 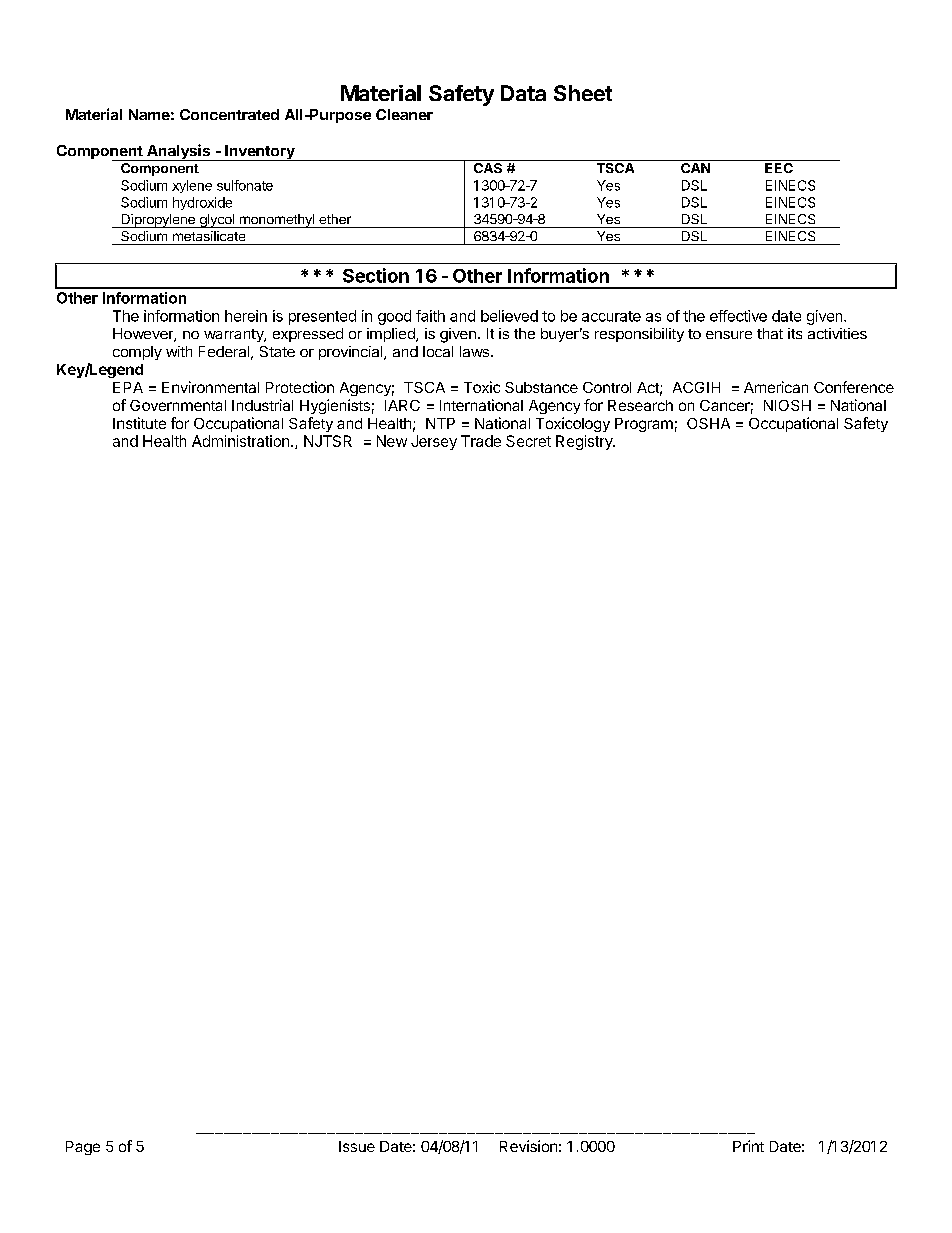 What do you see at coordinates (240, 441) in the screenshot?
I see `Administration` at bounding box center [240, 441].
